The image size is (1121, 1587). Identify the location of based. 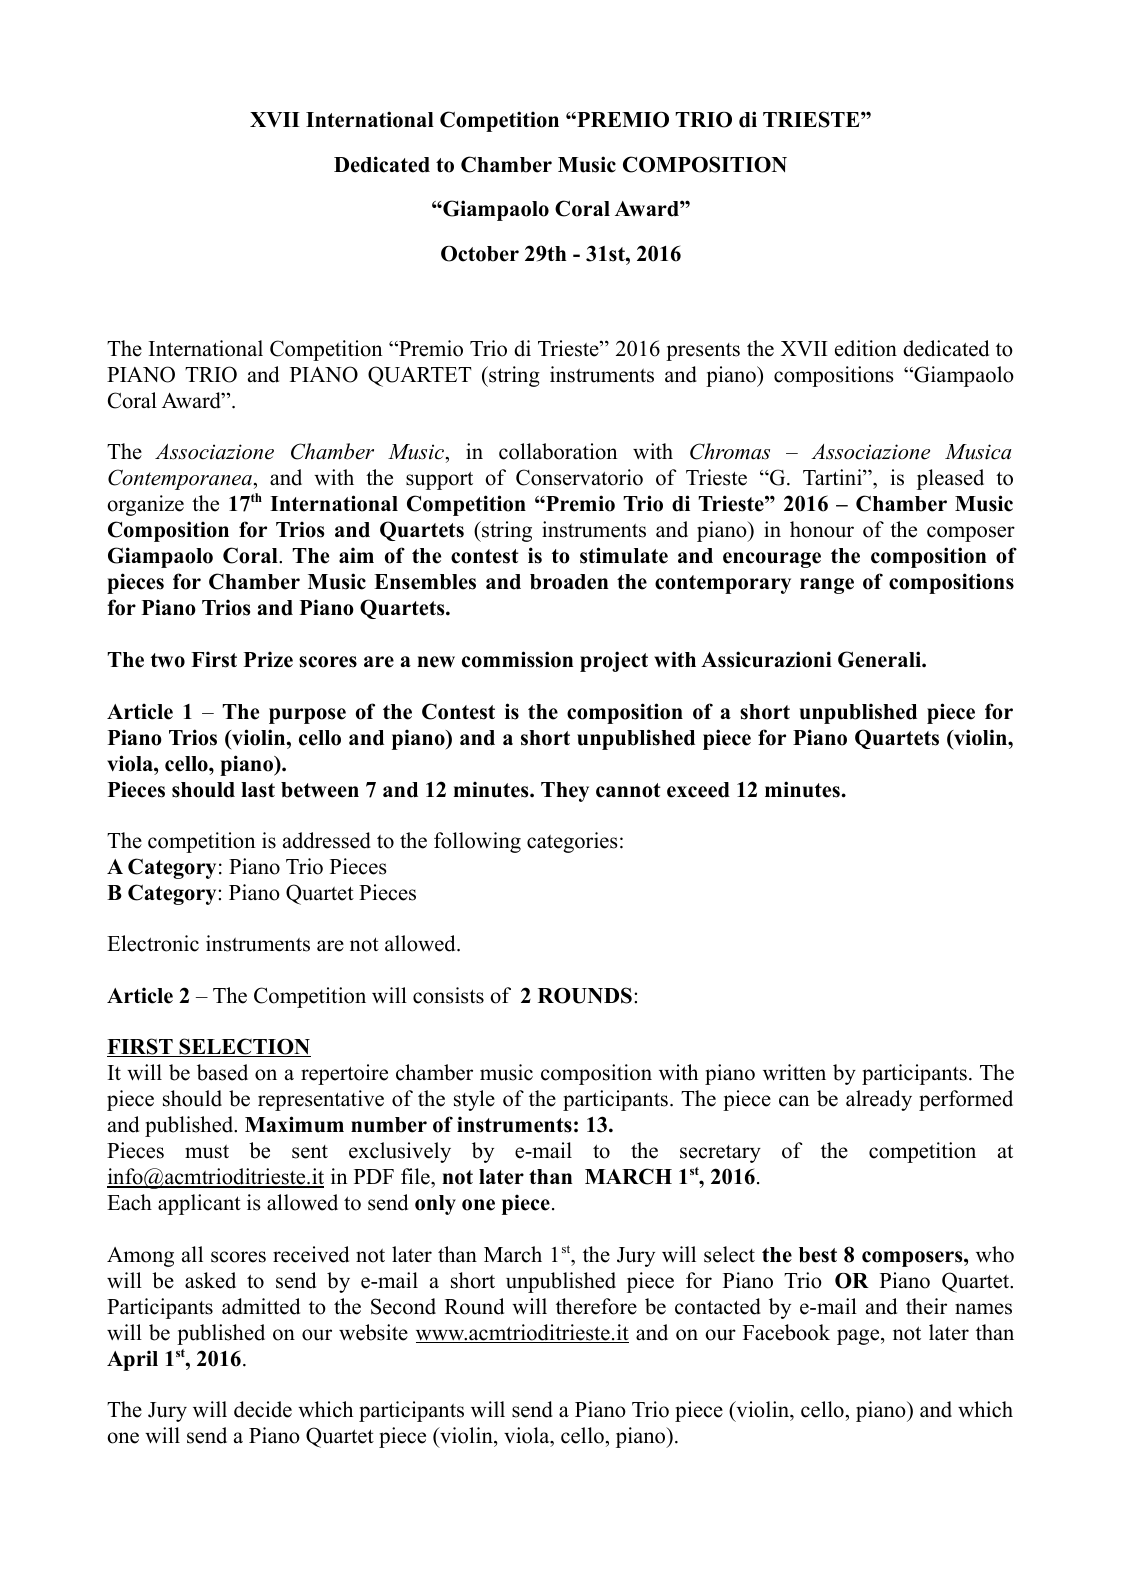
(222, 1072).
